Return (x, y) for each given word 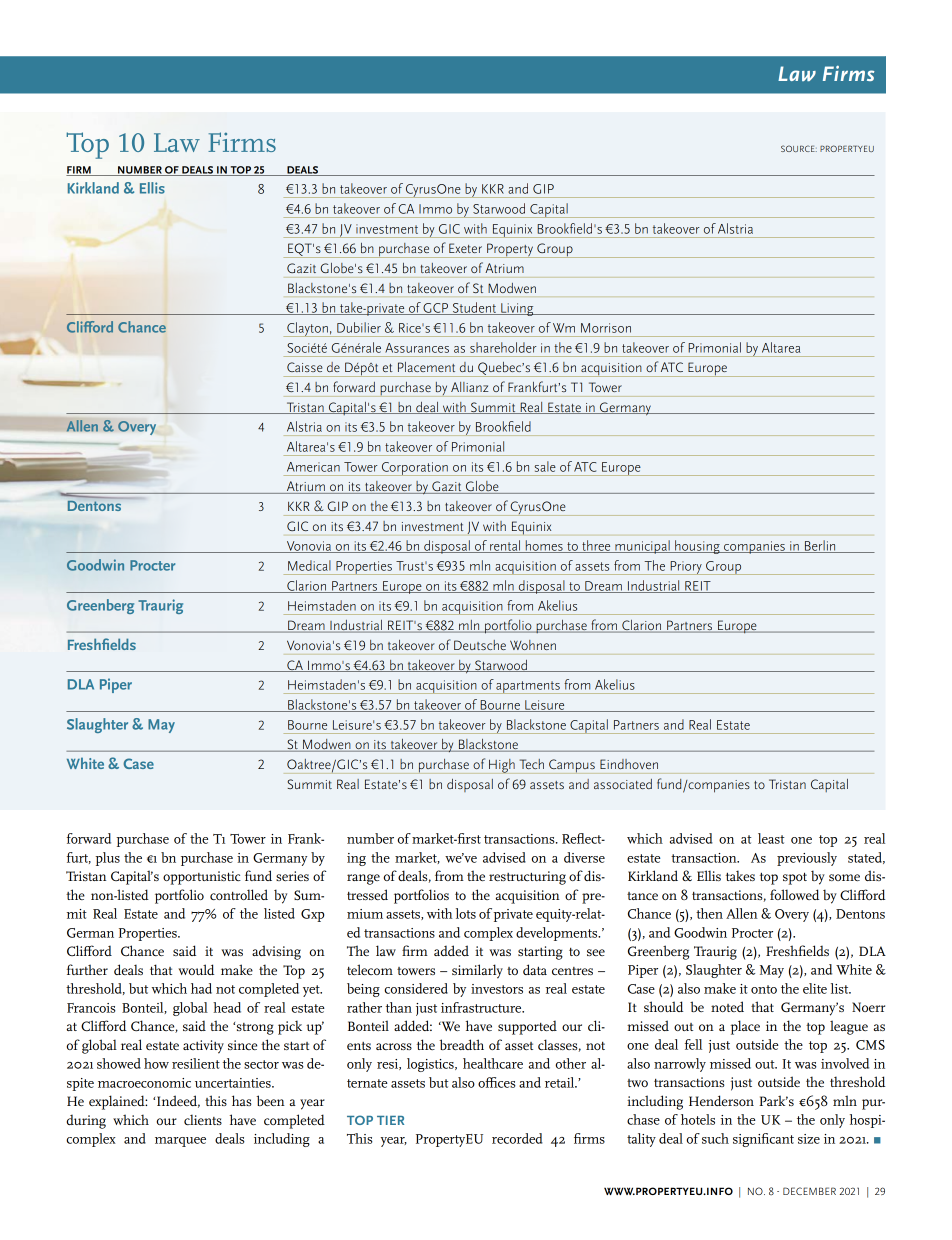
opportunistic (202, 878)
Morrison (606, 328)
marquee (180, 1142)
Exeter (465, 248)
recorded (517, 1138)
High (502, 766)
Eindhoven (629, 764)
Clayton (307, 329)
